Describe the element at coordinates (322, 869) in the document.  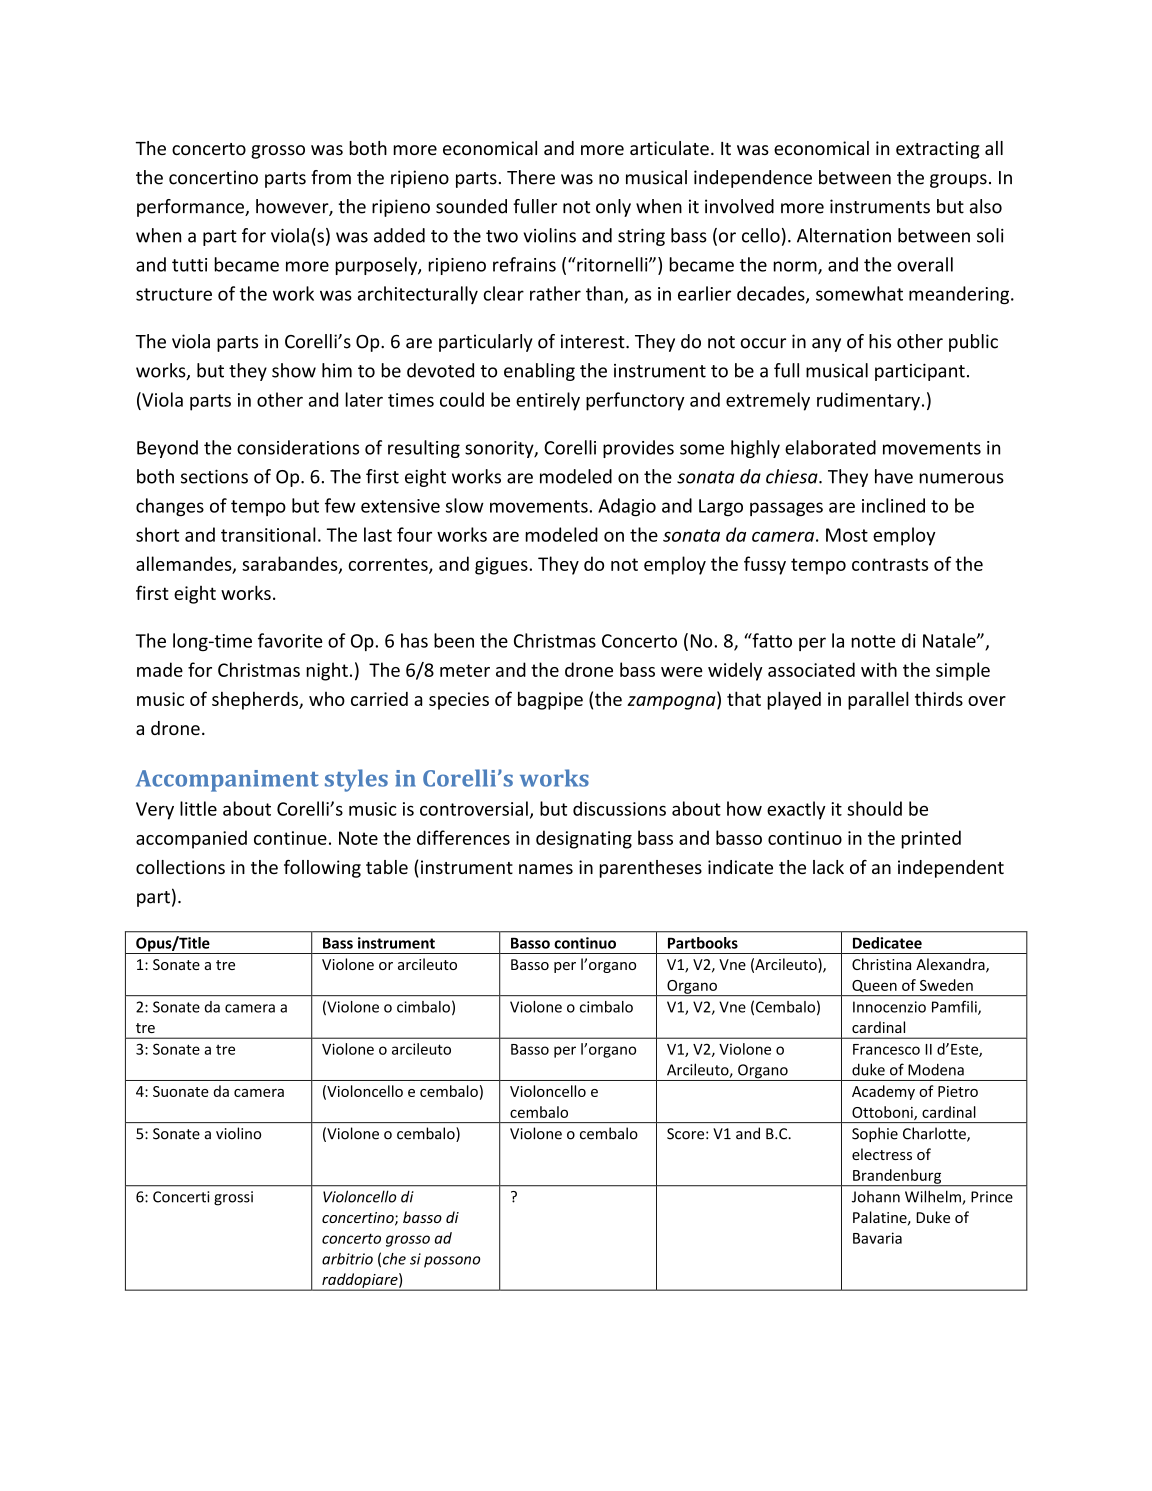
I see `following` at that location.
